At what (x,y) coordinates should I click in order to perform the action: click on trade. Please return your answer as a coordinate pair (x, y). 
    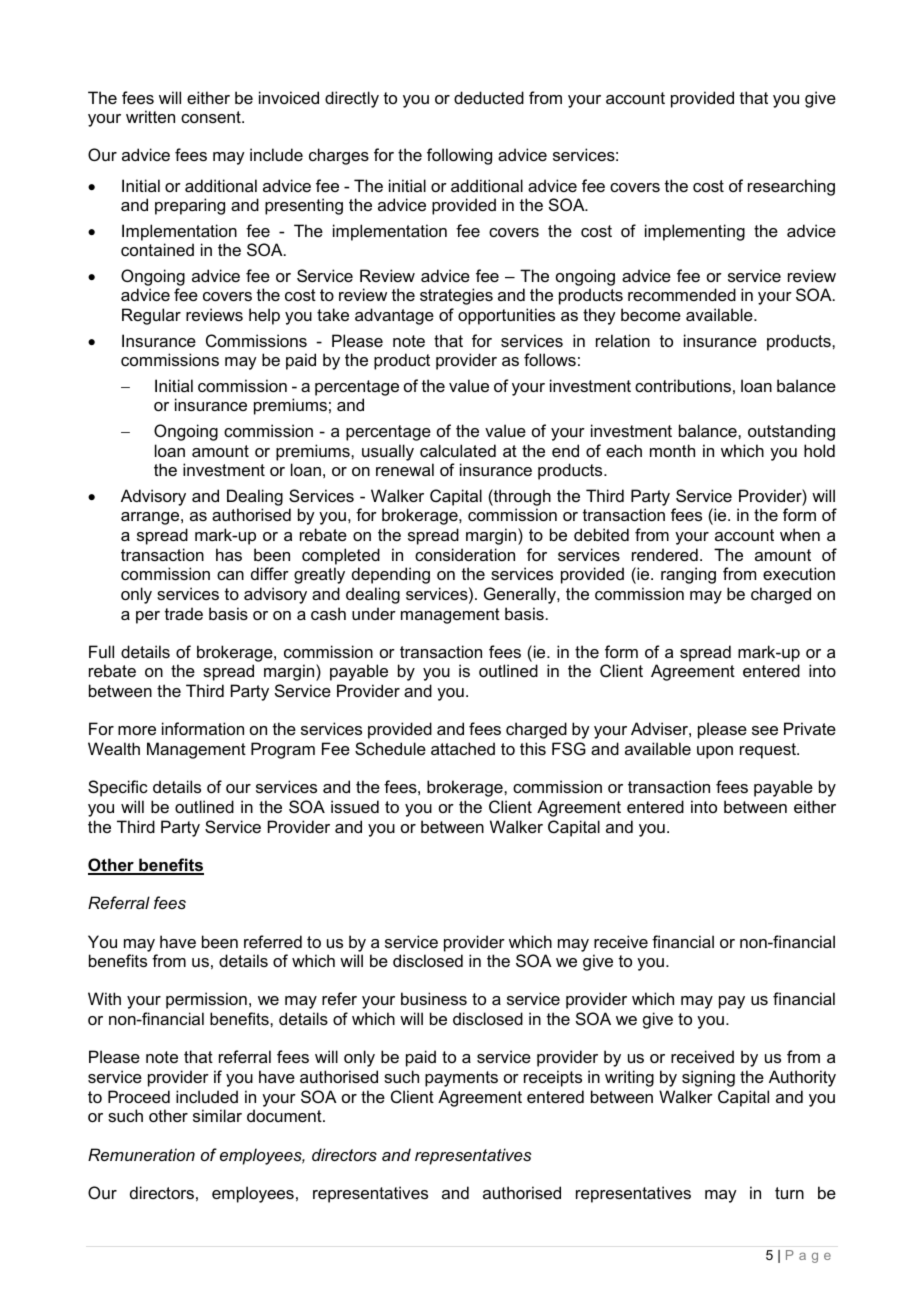
    Looking at the image, I should click on (184, 613).
